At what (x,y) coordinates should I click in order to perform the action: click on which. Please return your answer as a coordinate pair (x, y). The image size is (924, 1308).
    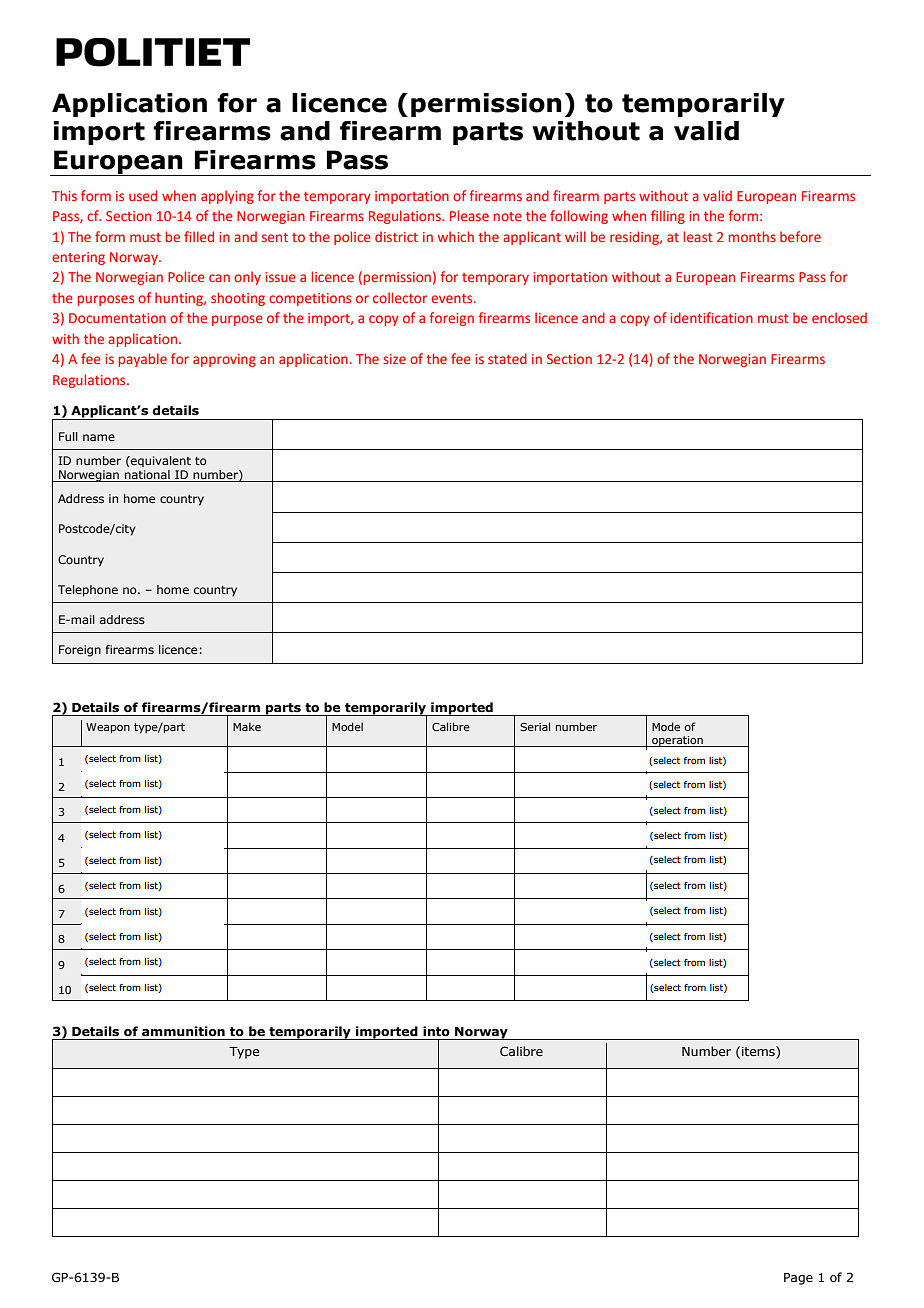
    Looking at the image, I should click on (456, 236).
